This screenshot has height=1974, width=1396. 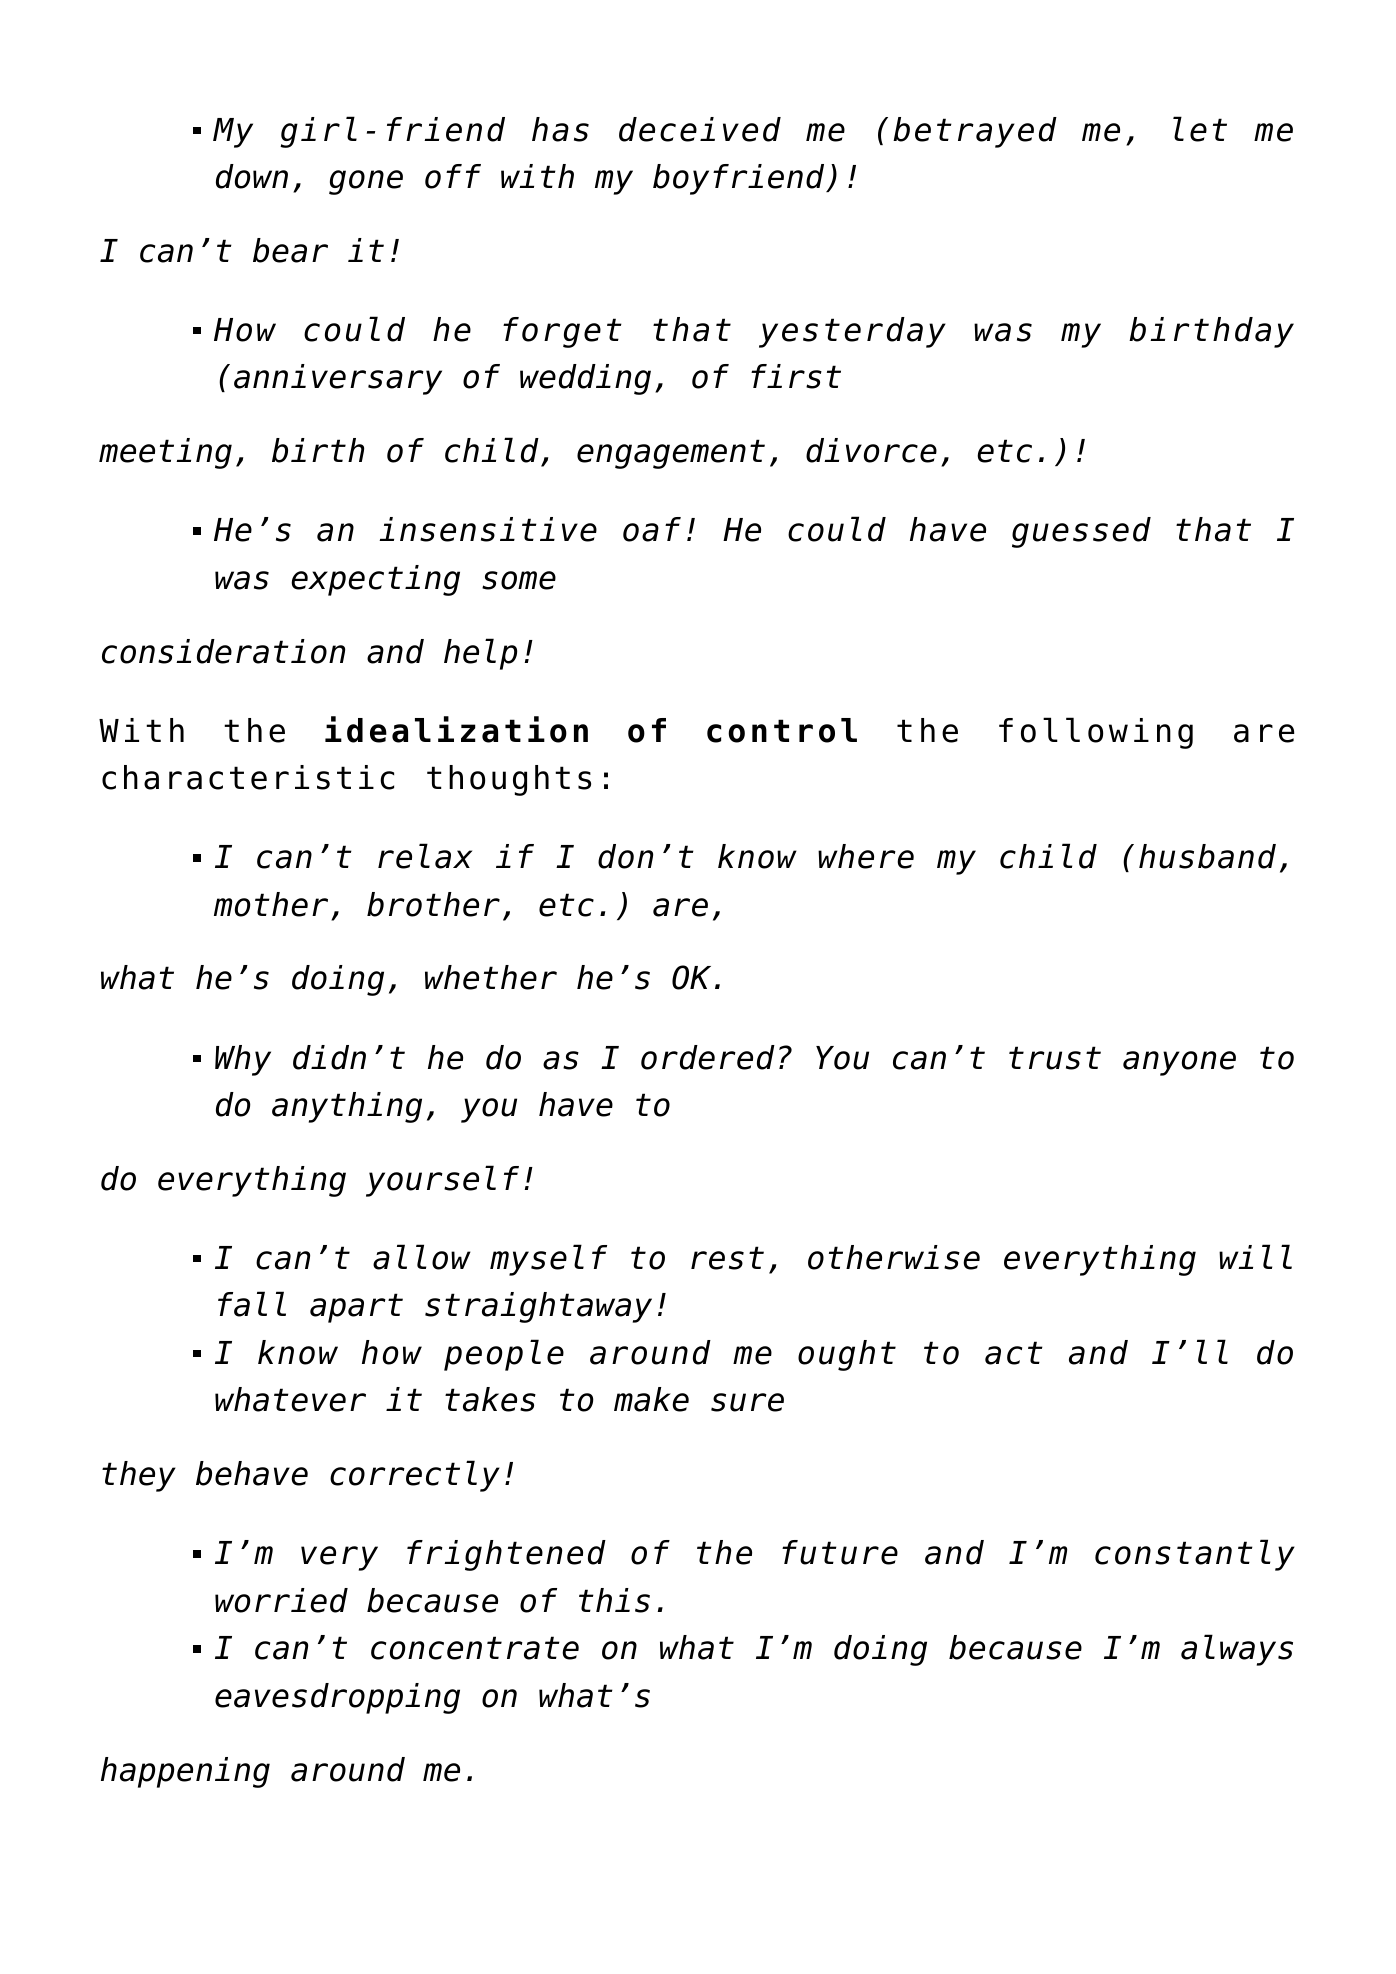 What do you see at coordinates (337, 1698) in the screenshot?
I see `eavesdropping` at bounding box center [337, 1698].
